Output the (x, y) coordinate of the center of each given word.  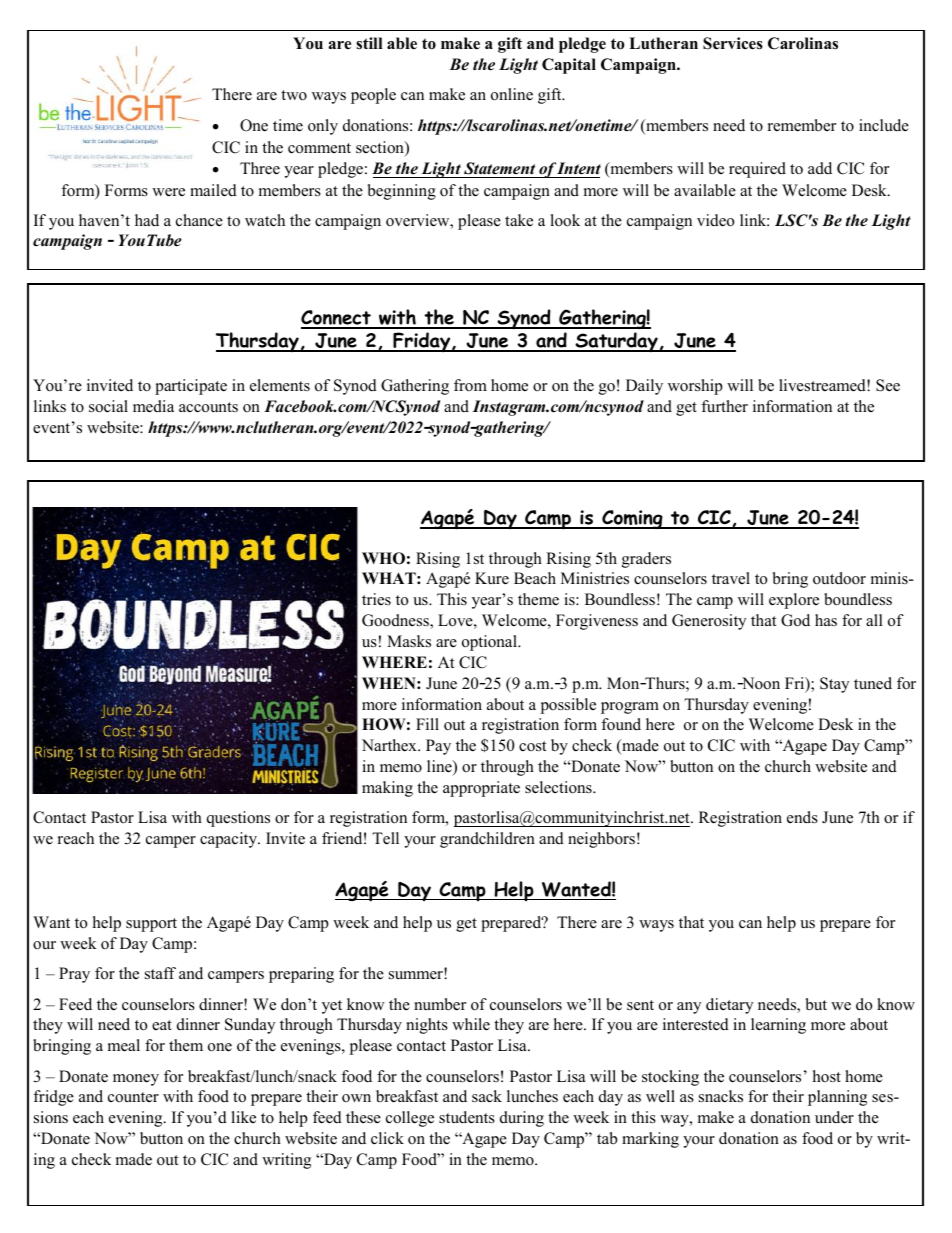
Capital (569, 66)
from (470, 385)
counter (133, 1097)
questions (238, 819)
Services (733, 43)
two (294, 95)
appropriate (481, 789)
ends (802, 817)
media (153, 406)
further (724, 406)
